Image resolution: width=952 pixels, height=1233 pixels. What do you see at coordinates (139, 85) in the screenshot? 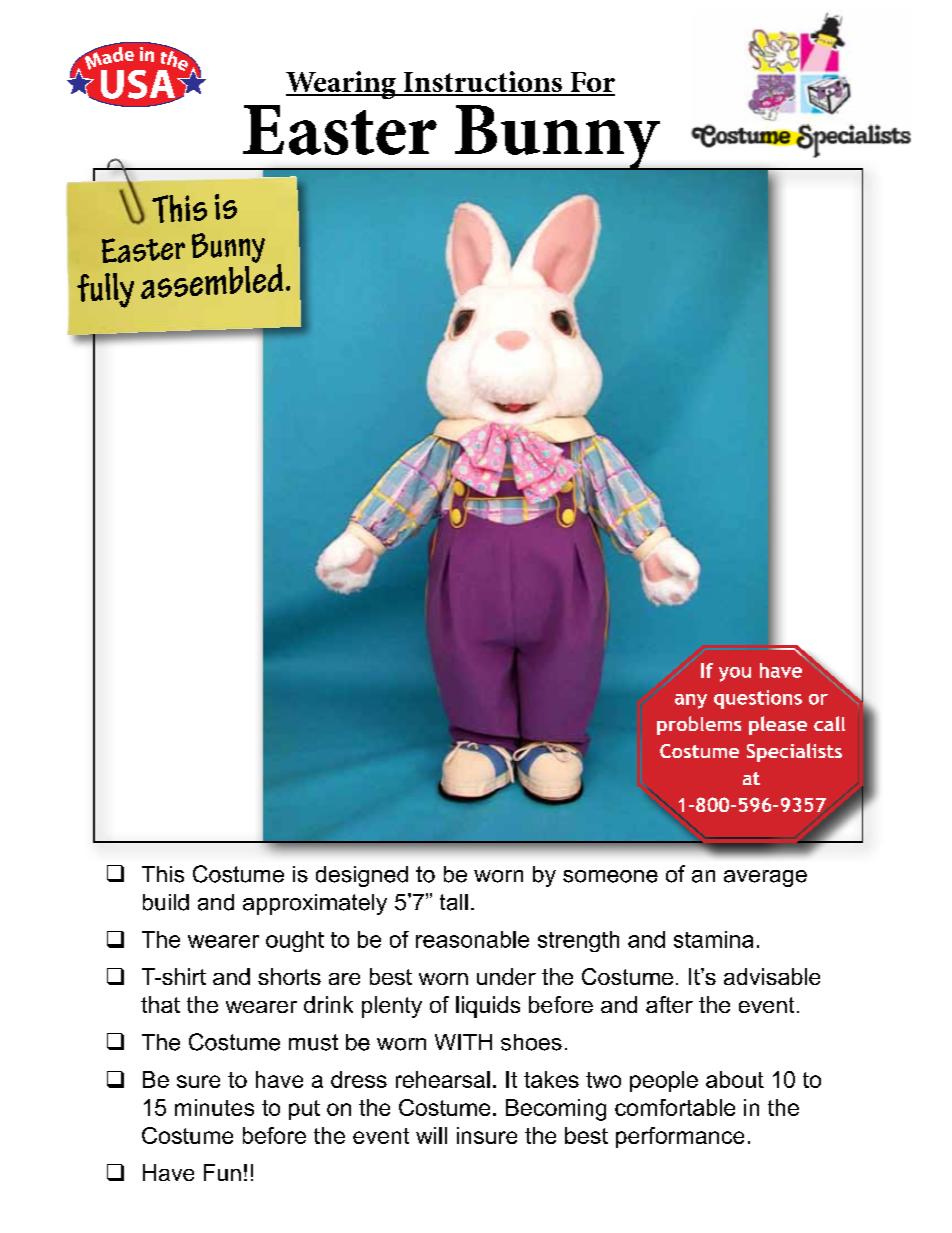
I see `USA` at bounding box center [139, 85].
